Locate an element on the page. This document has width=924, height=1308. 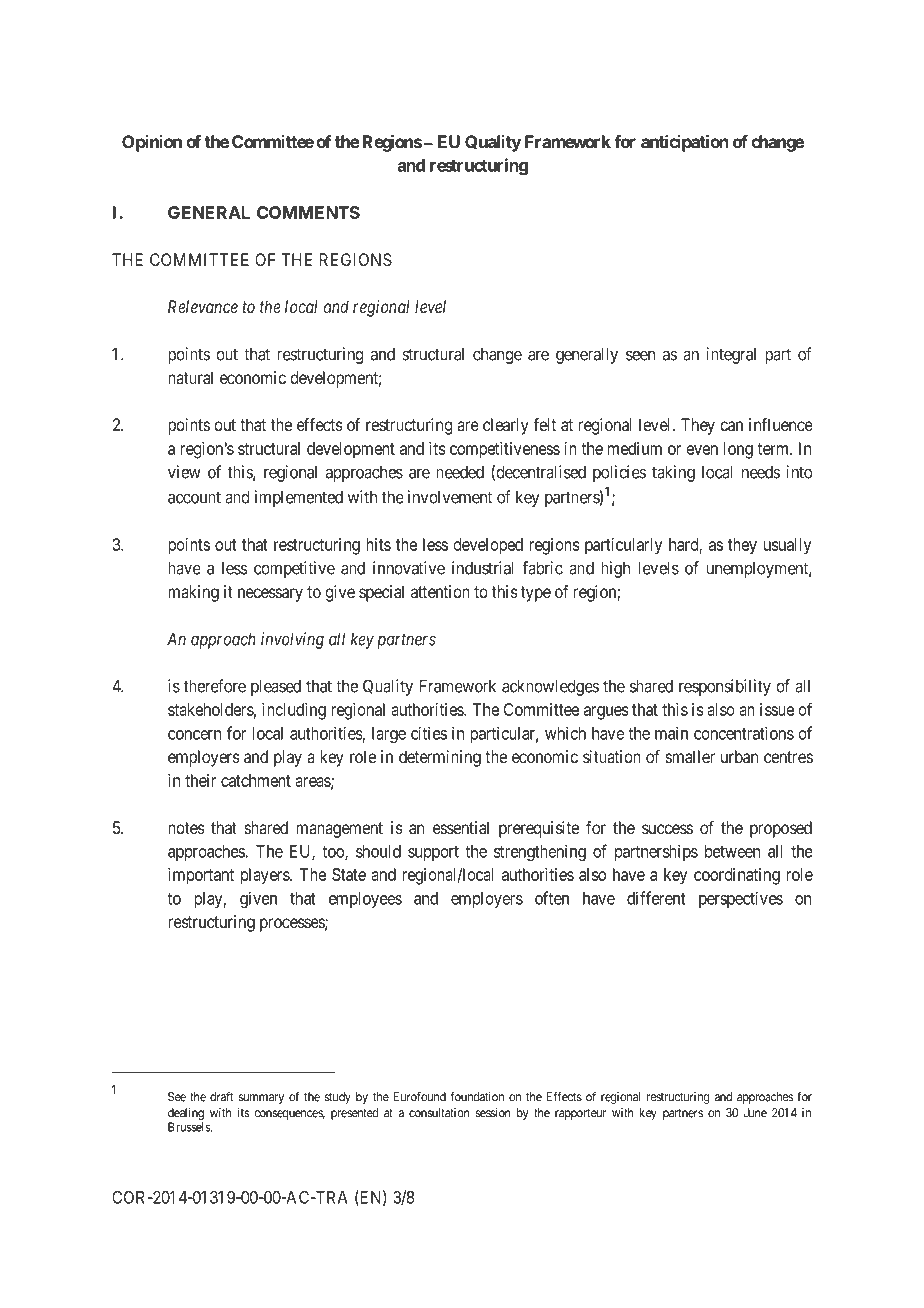
anticipation is located at coordinates (685, 143).
